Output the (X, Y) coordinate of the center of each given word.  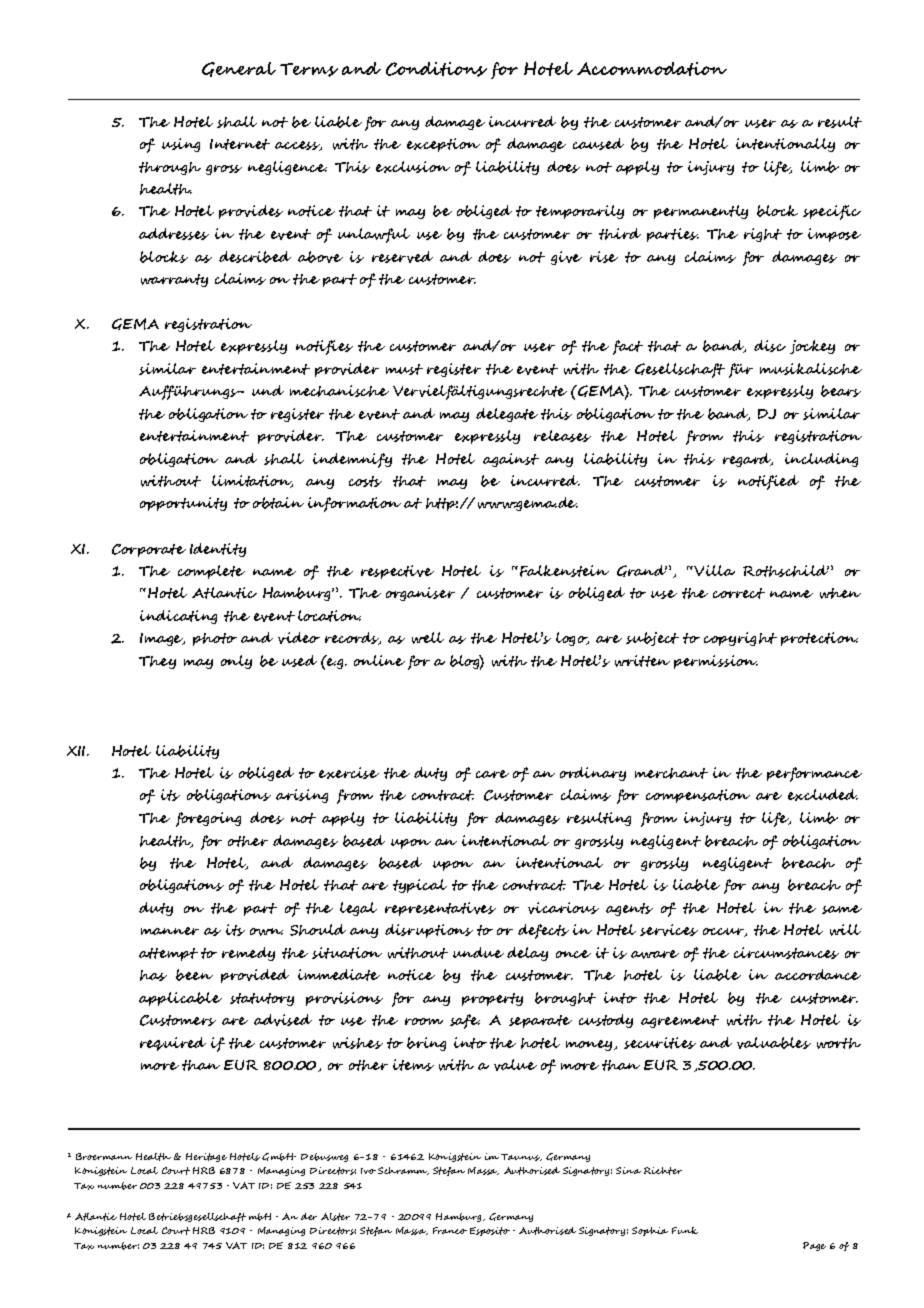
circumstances (786, 953)
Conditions (436, 69)
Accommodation (652, 69)
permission (716, 662)
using (181, 145)
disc (770, 346)
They (157, 662)
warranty (174, 280)
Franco (450, 1230)
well (428, 638)
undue (478, 952)
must (404, 369)
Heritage (206, 1157)
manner (170, 931)
